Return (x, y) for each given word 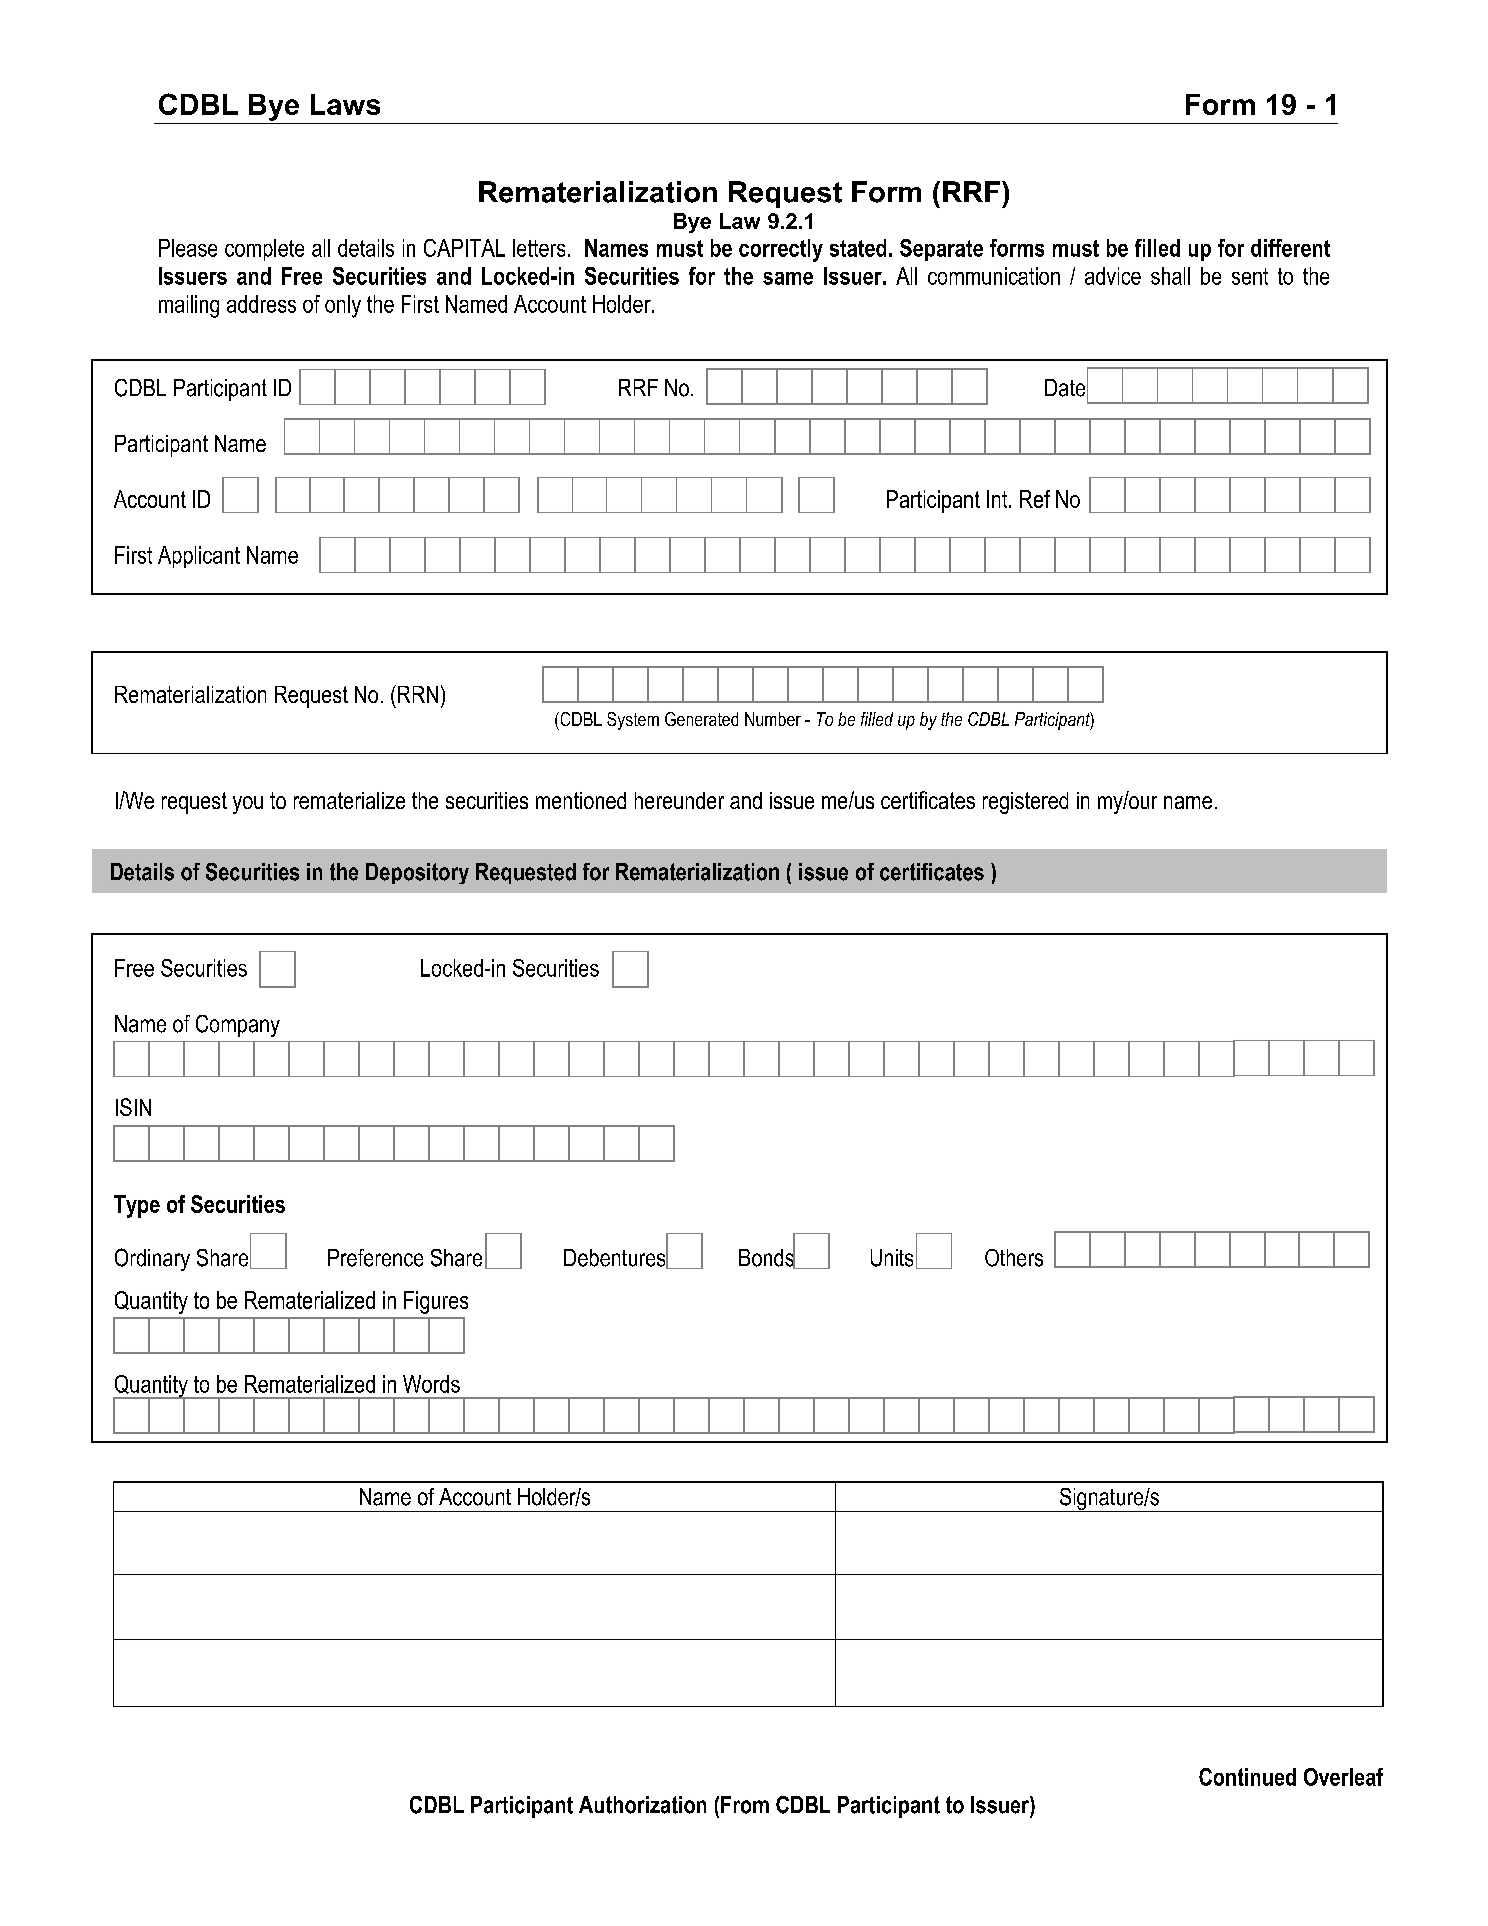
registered (1025, 803)
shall (1170, 276)
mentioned (581, 800)
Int (998, 499)
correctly (781, 250)
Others (1014, 1258)
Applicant (199, 557)
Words (431, 1384)
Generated (701, 719)
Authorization (642, 1805)
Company (238, 1026)
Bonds (767, 1257)
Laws (345, 104)
